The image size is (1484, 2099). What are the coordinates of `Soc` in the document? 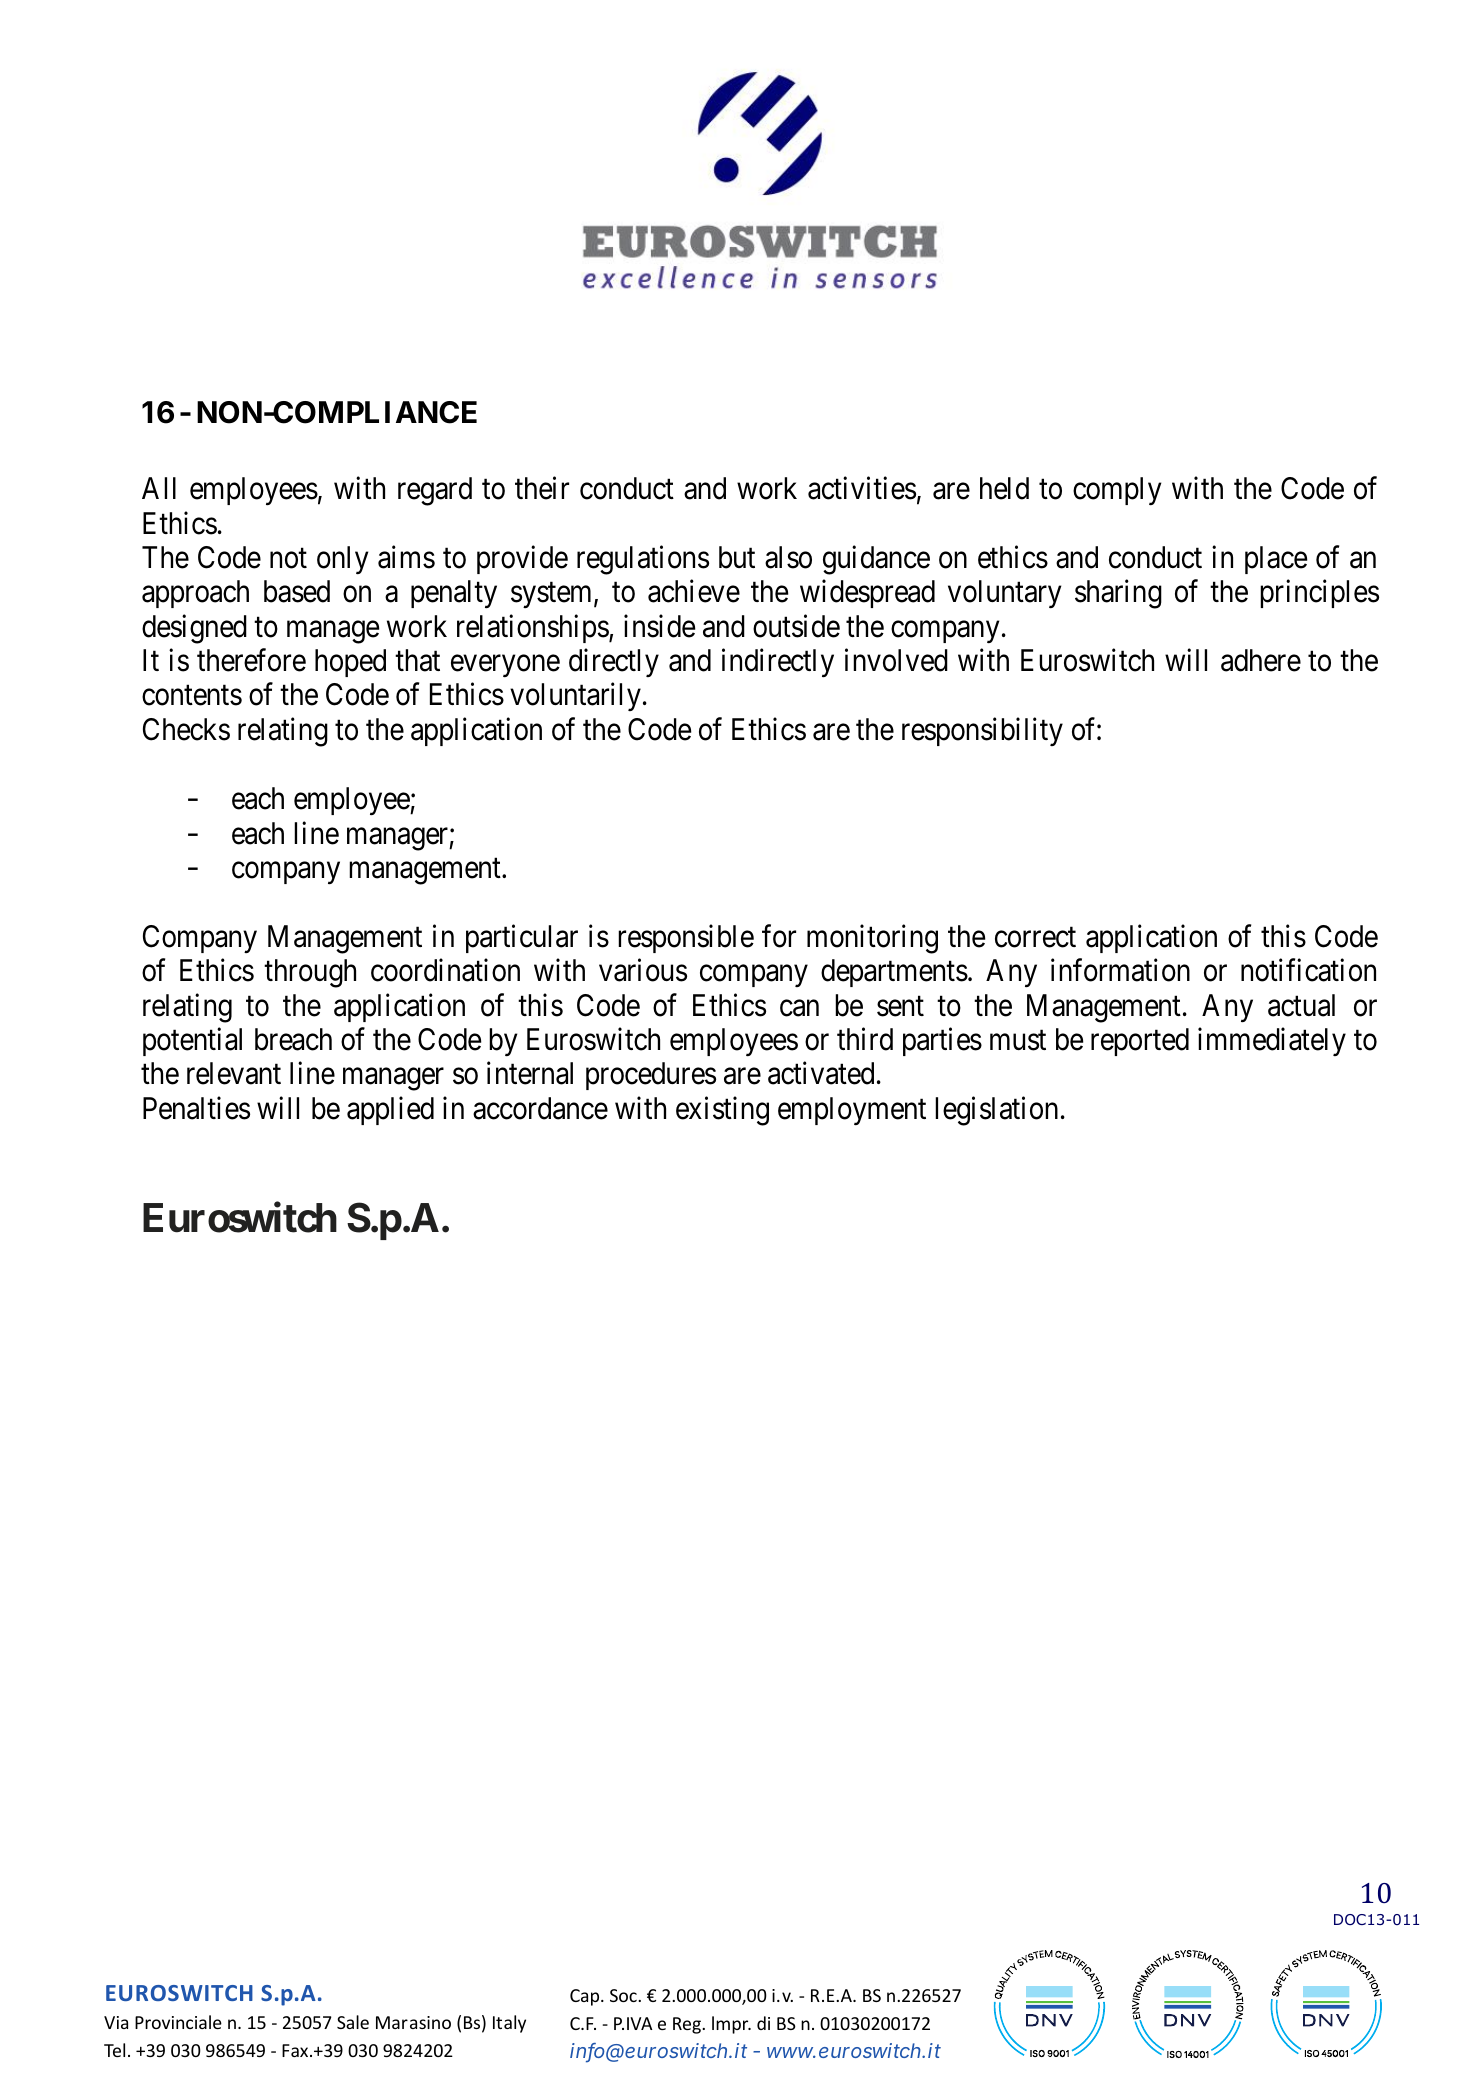 It's located at (624, 1995).
